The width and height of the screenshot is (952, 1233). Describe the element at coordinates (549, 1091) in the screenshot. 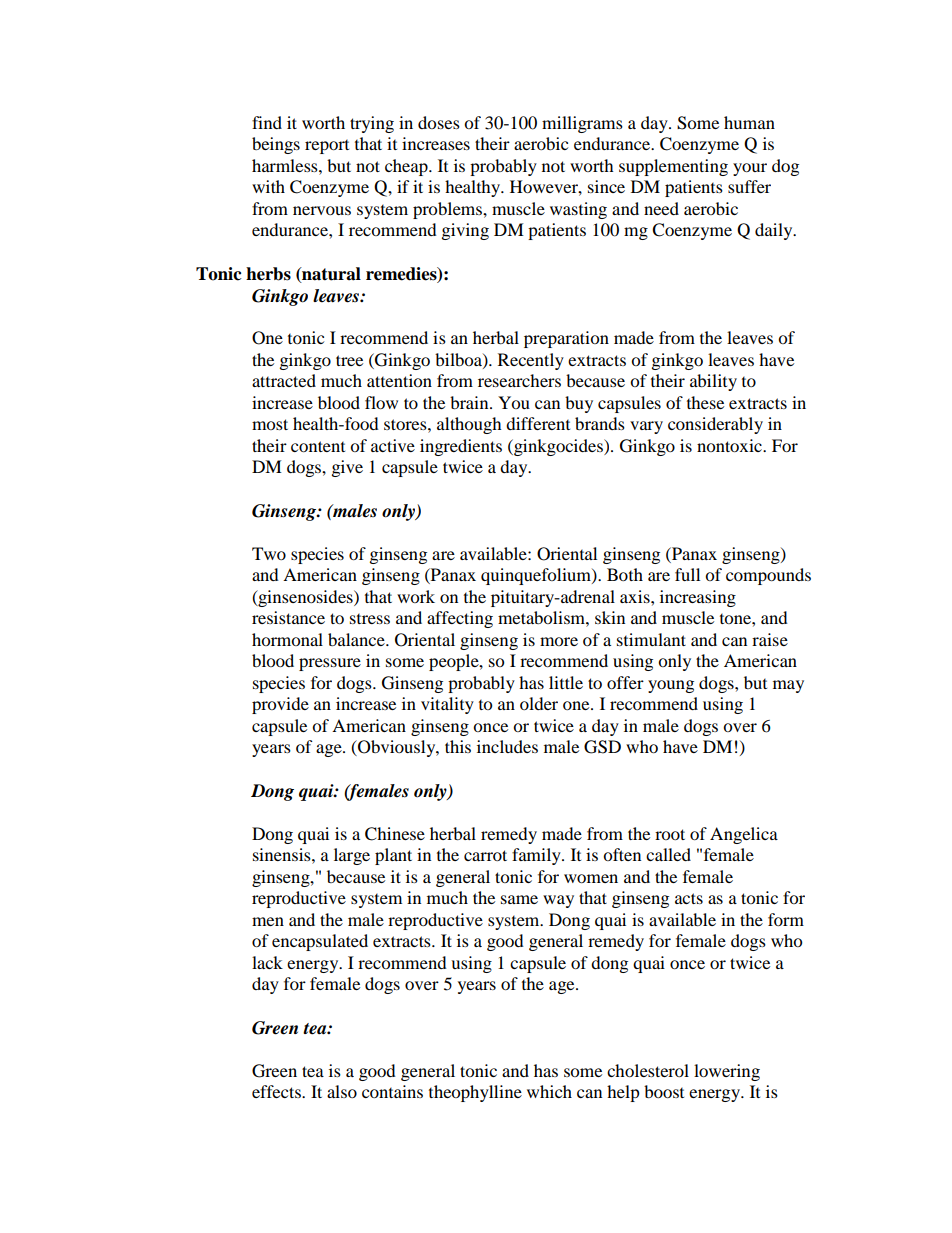

I see `which` at that location.
